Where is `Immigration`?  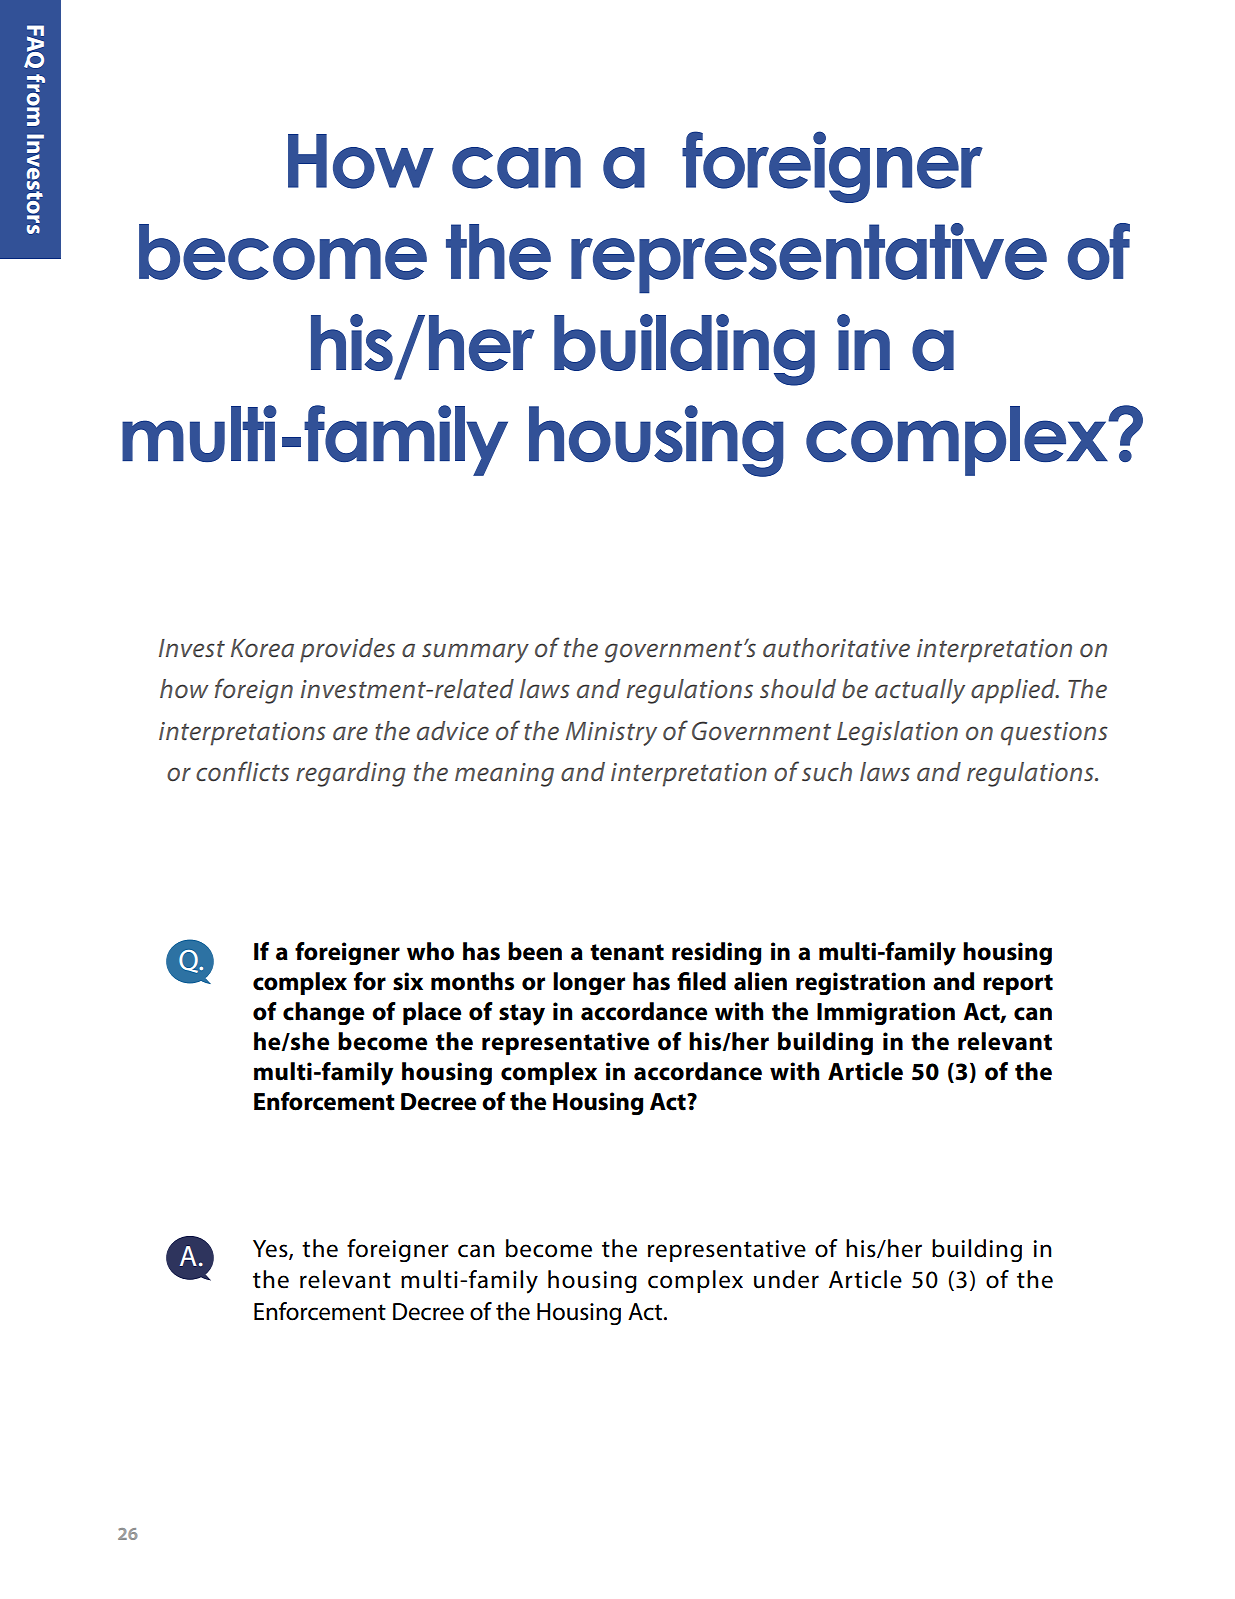
Immigration is located at coordinates (886, 1014).
